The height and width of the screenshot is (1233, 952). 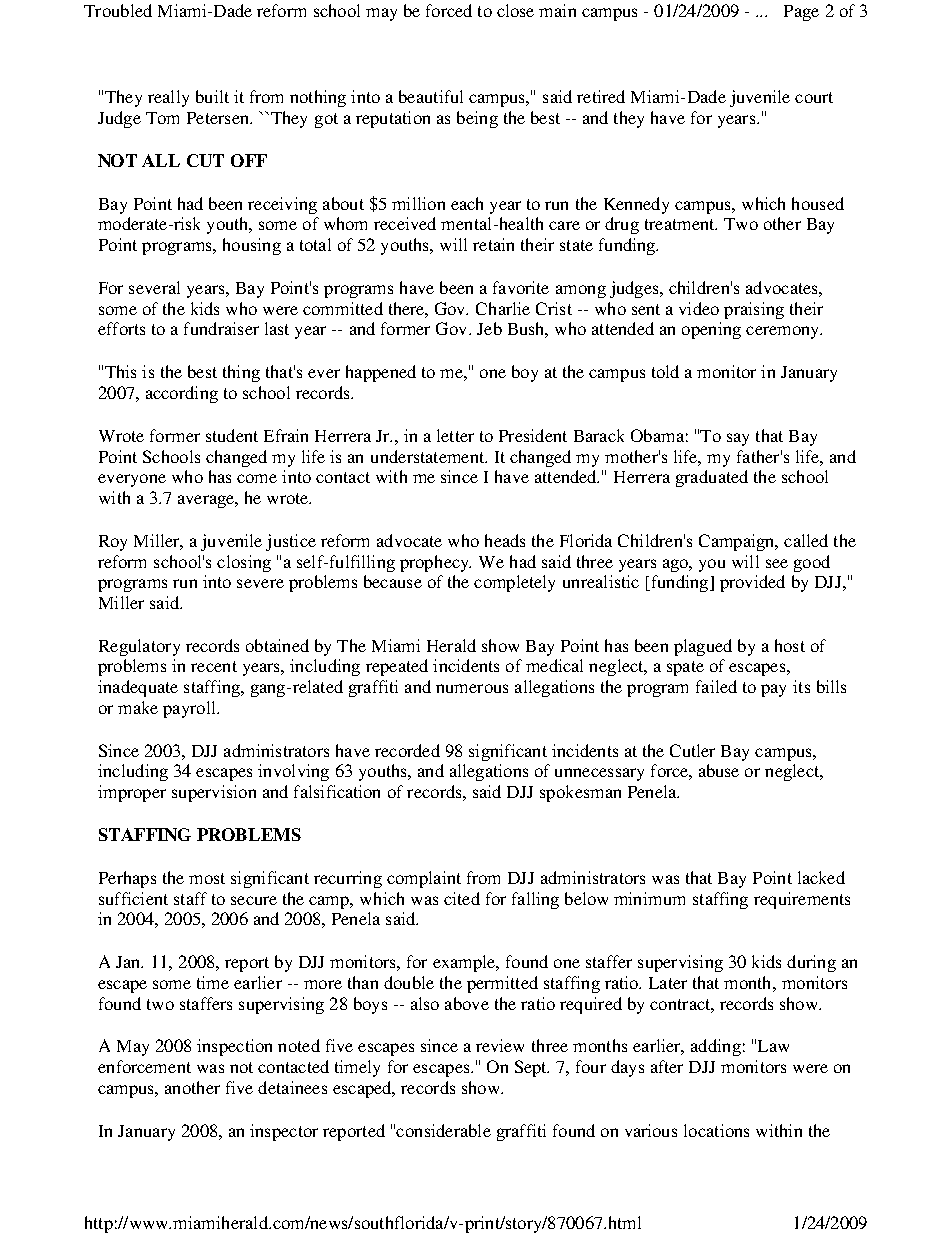 I want to click on according, so click(x=182, y=394).
